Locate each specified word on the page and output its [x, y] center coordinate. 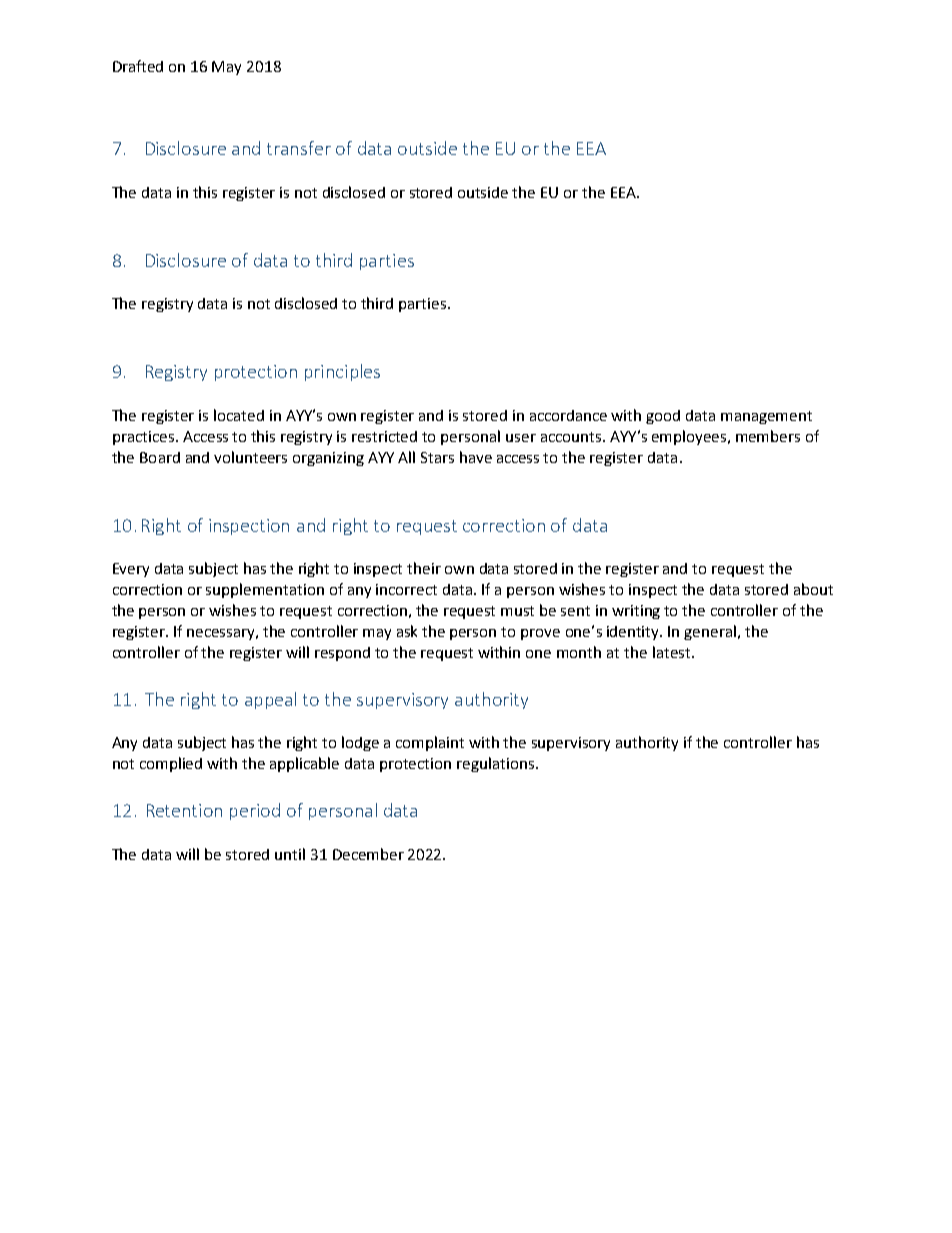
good [663, 417]
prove [540, 634]
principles [342, 372]
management [766, 417]
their [424, 568]
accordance [568, 415]
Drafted [138, 66]
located [239, 415]
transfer [299, 148]
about [813, 589]
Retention [184, 810]
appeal [270, 700]
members [768, 436]
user [521, 438]
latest [671, 652]
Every [131, 570]
